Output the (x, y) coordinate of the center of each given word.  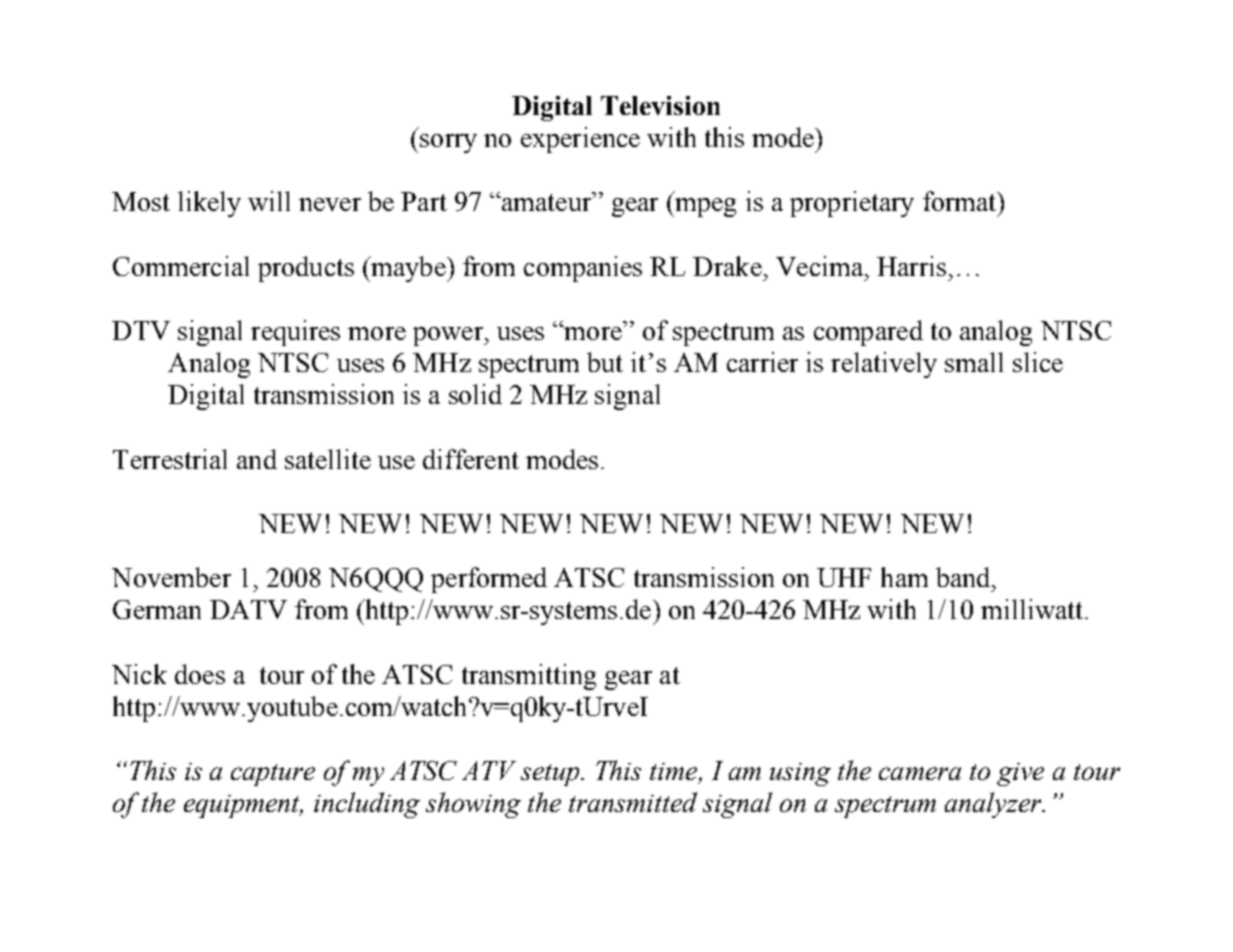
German (157, 609)
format (961, 201)
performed (489, 580)
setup (551, 775)
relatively (884, 365)
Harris (911, 266)
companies (583, 269)
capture (273, 775)
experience (580, 140)
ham (904, 577)
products (306, 269)
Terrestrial (170, 459)
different (471, 459)
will (269, 201)
